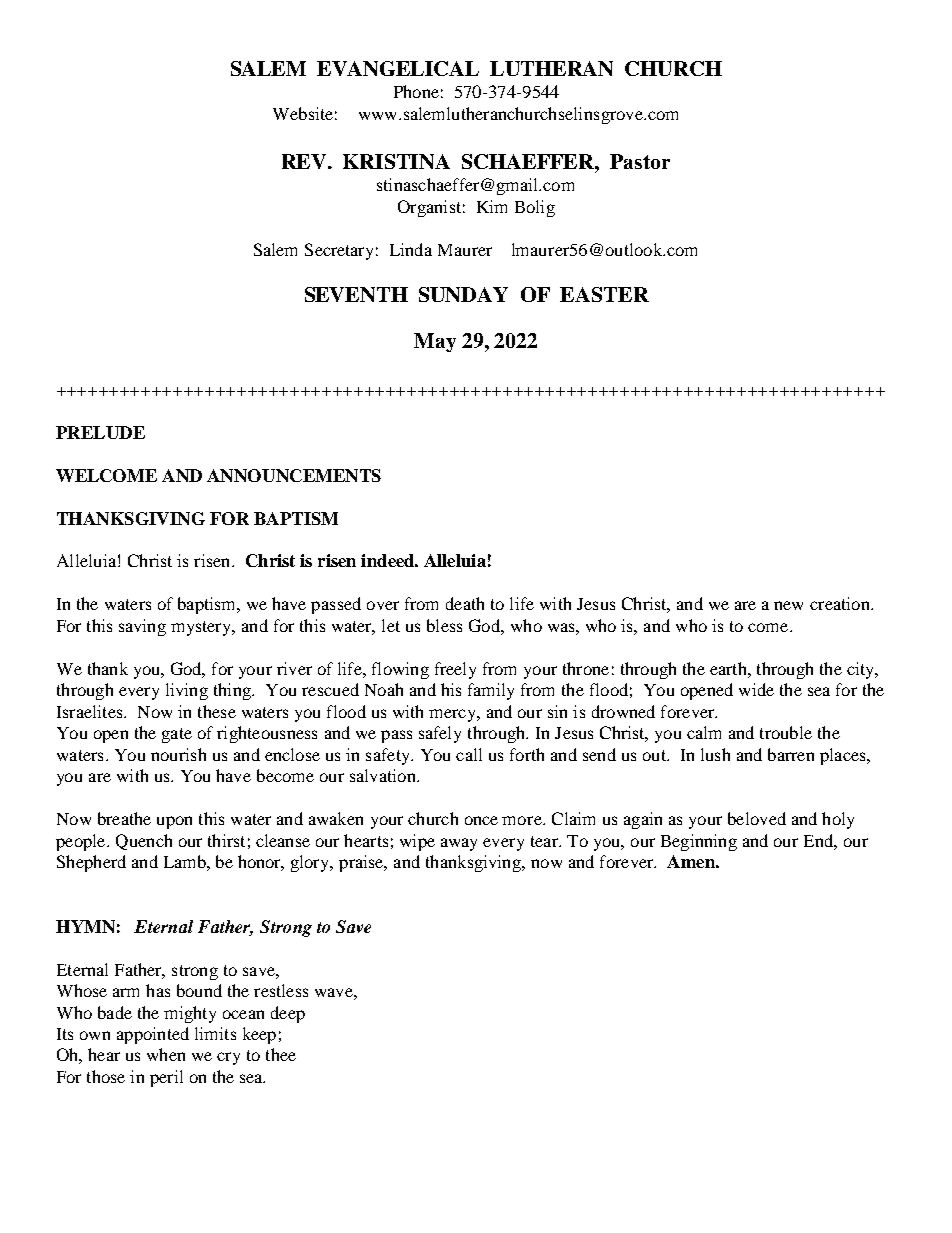  What do you see at coordinates (604, 294) in the screenshot?
I see `EASTER` at bounding box center [604, 294].
